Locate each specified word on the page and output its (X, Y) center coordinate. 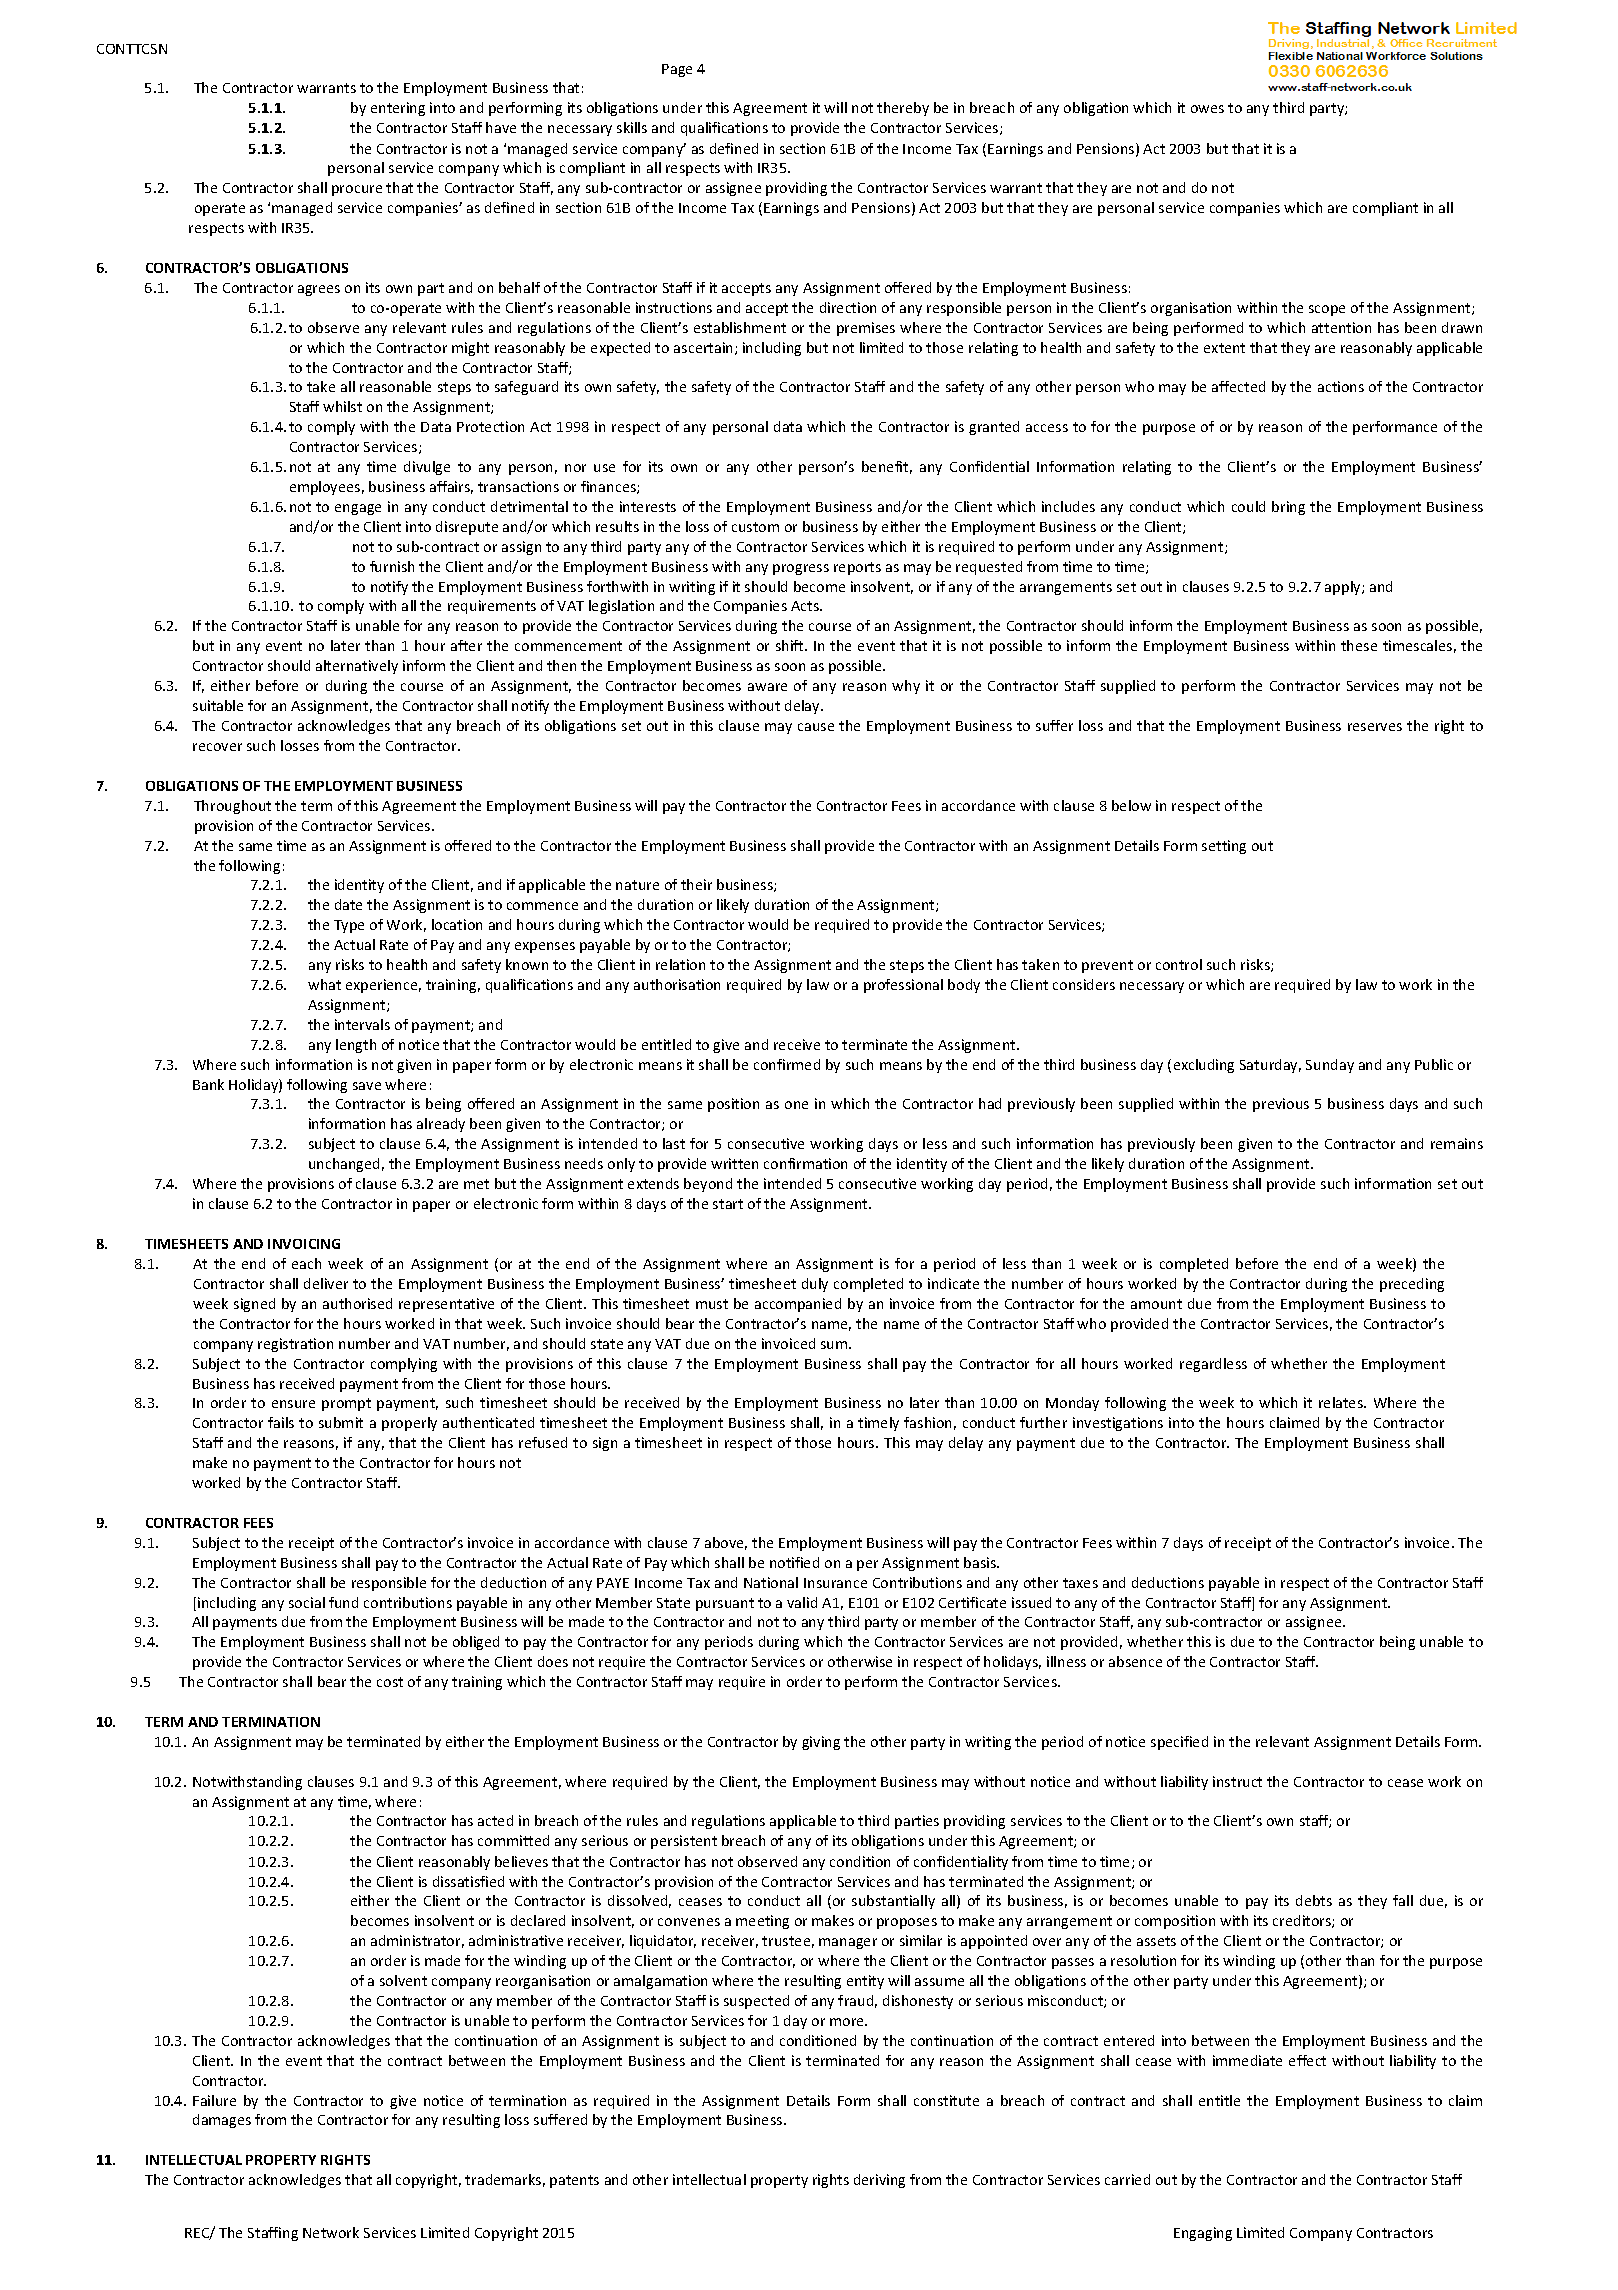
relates (1342, 1402)
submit (341, 1422)
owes (1207, 109)
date (348, 904)
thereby (903, 109)
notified (794, 1562)
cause (816, 727)
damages (222, 2121)
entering (398, 109)
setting (1224, 847)
